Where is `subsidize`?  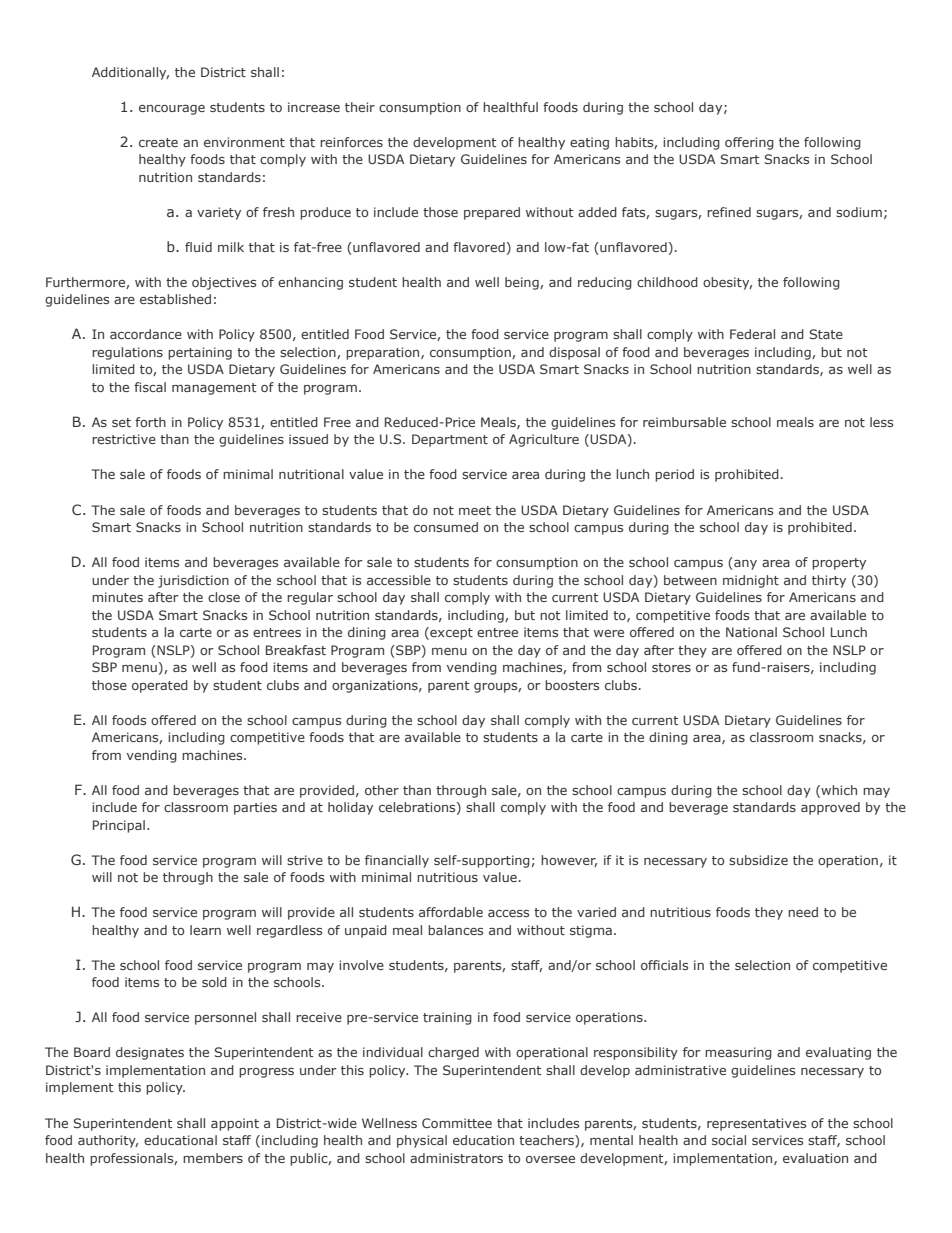 subsidize is located at coordinates (758, 860).
